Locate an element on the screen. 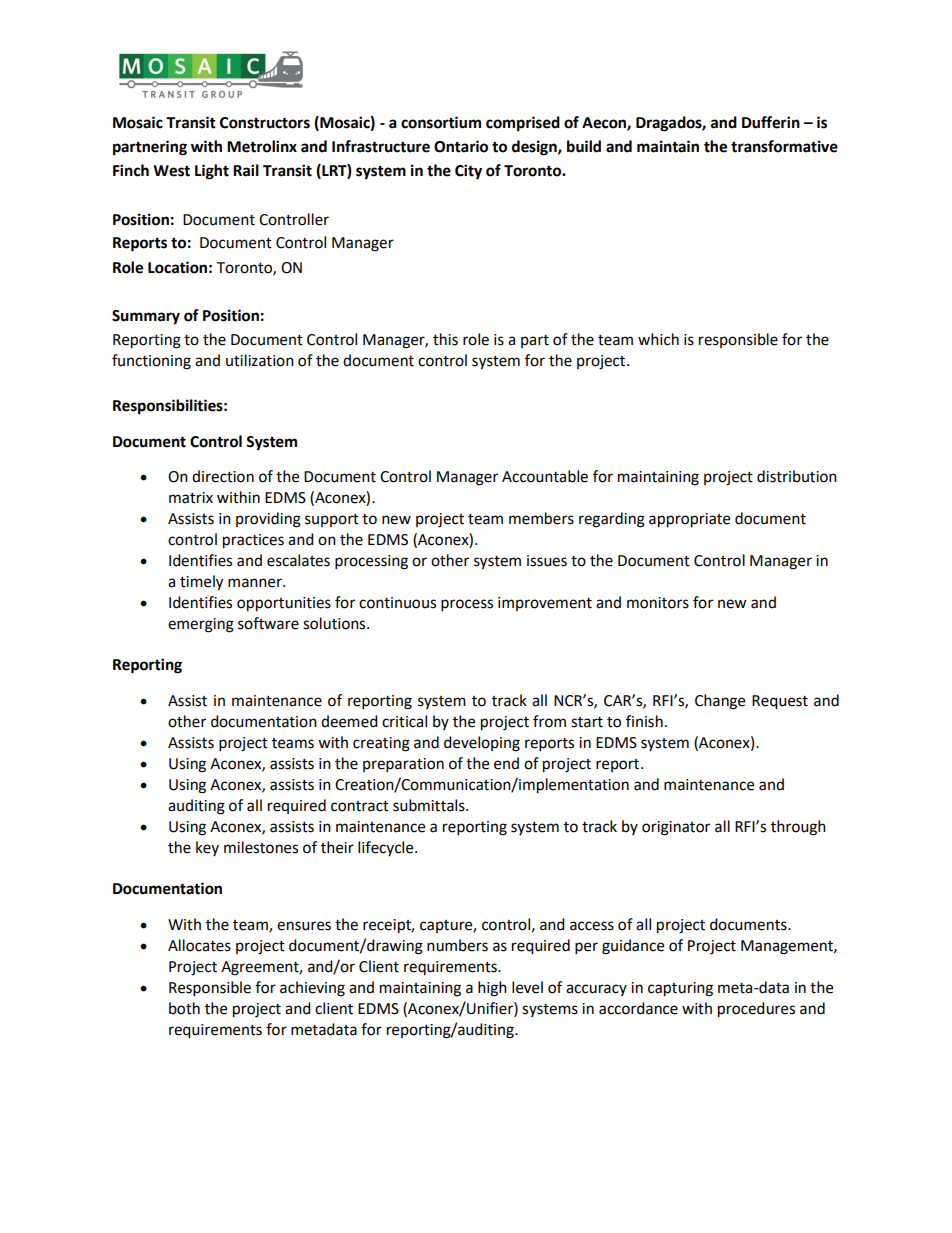 The height and width of the screenshot is (1233, 952). Accountable is located at coordinates (545, 476).
